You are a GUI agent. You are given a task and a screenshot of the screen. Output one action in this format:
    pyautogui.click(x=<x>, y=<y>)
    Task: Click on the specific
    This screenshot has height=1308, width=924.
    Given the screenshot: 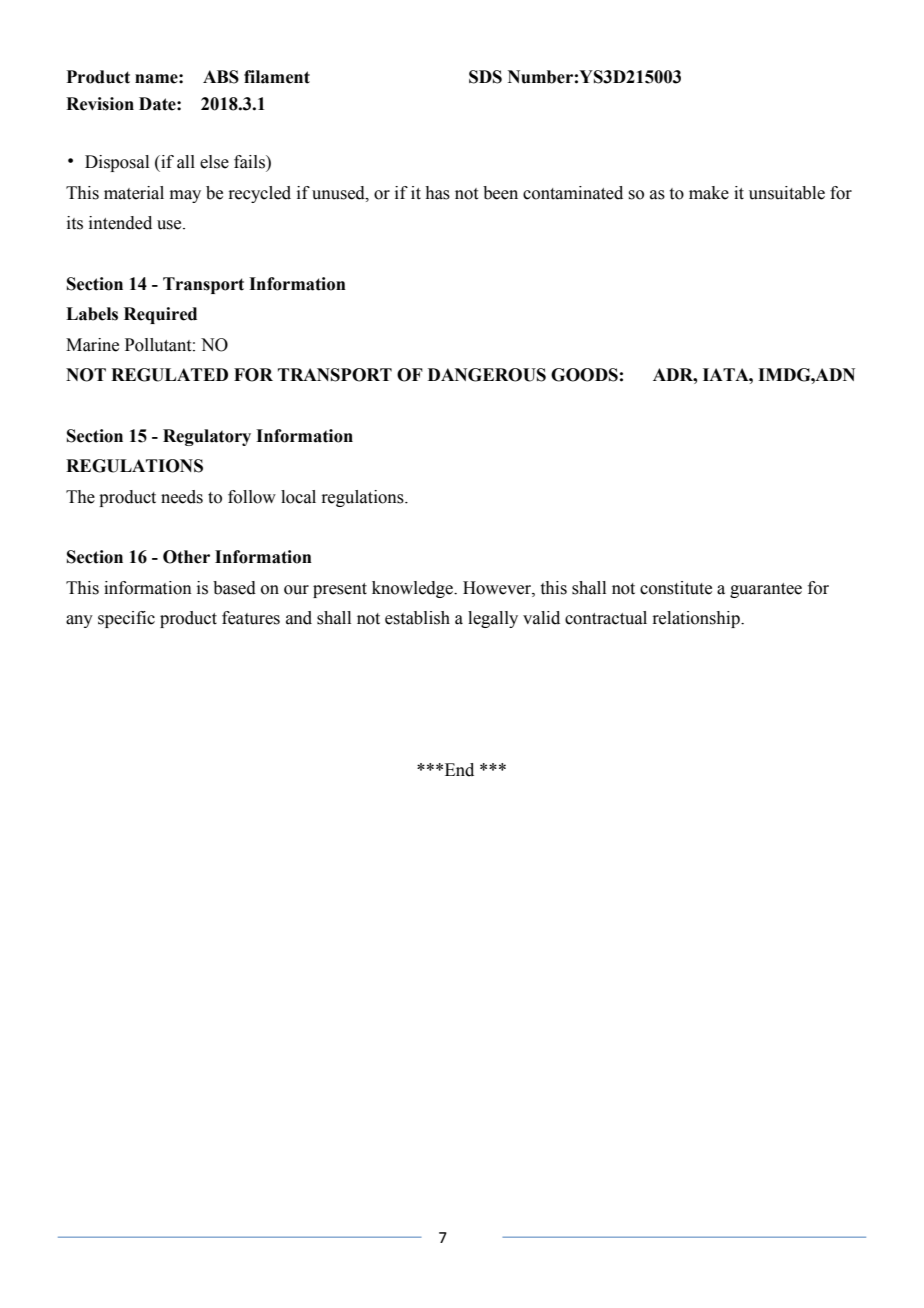 What is the action you would take?
    pyautogui.click(x=126, y=619)
